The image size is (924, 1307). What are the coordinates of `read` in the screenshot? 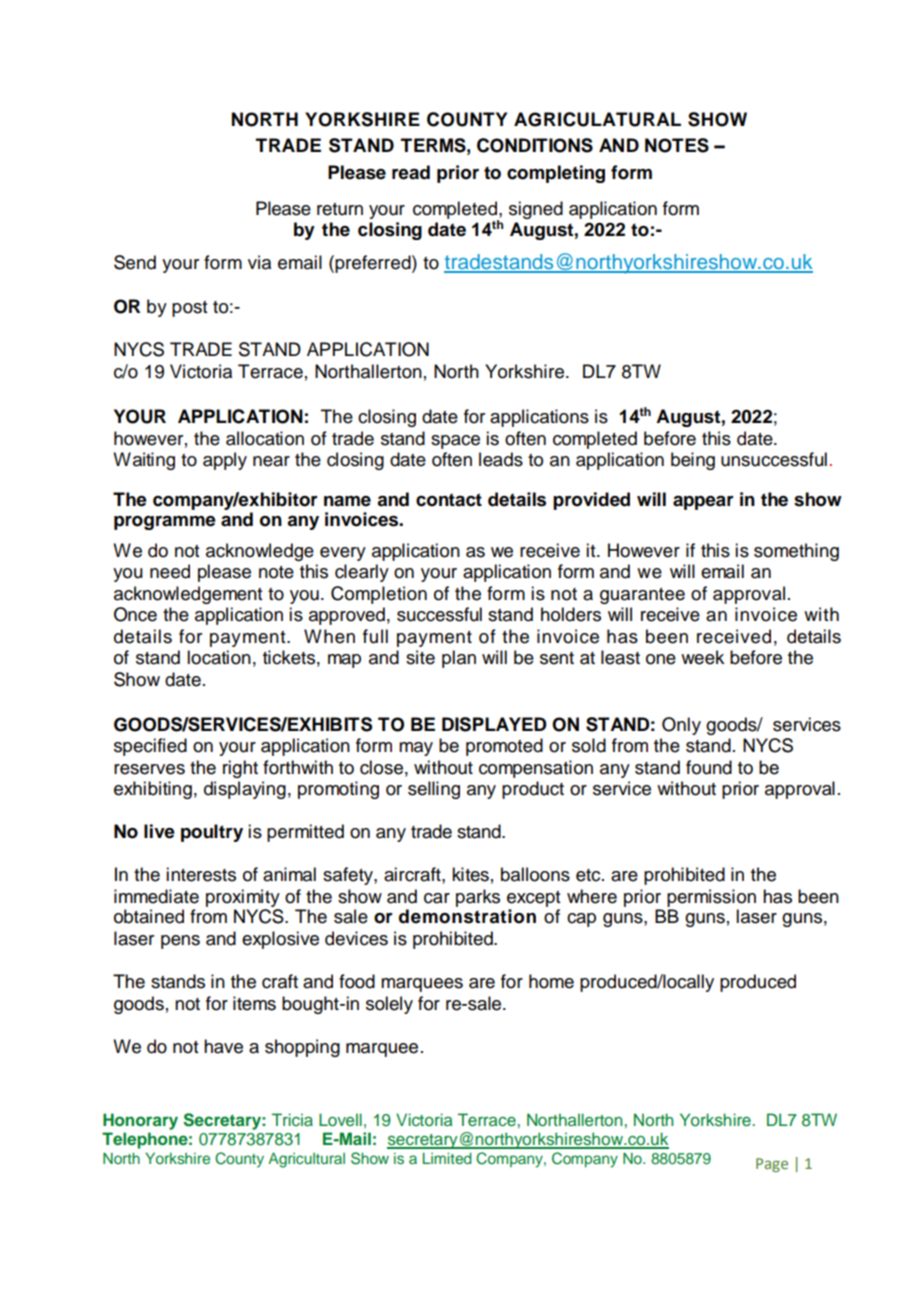 It's located at (411, 172).
